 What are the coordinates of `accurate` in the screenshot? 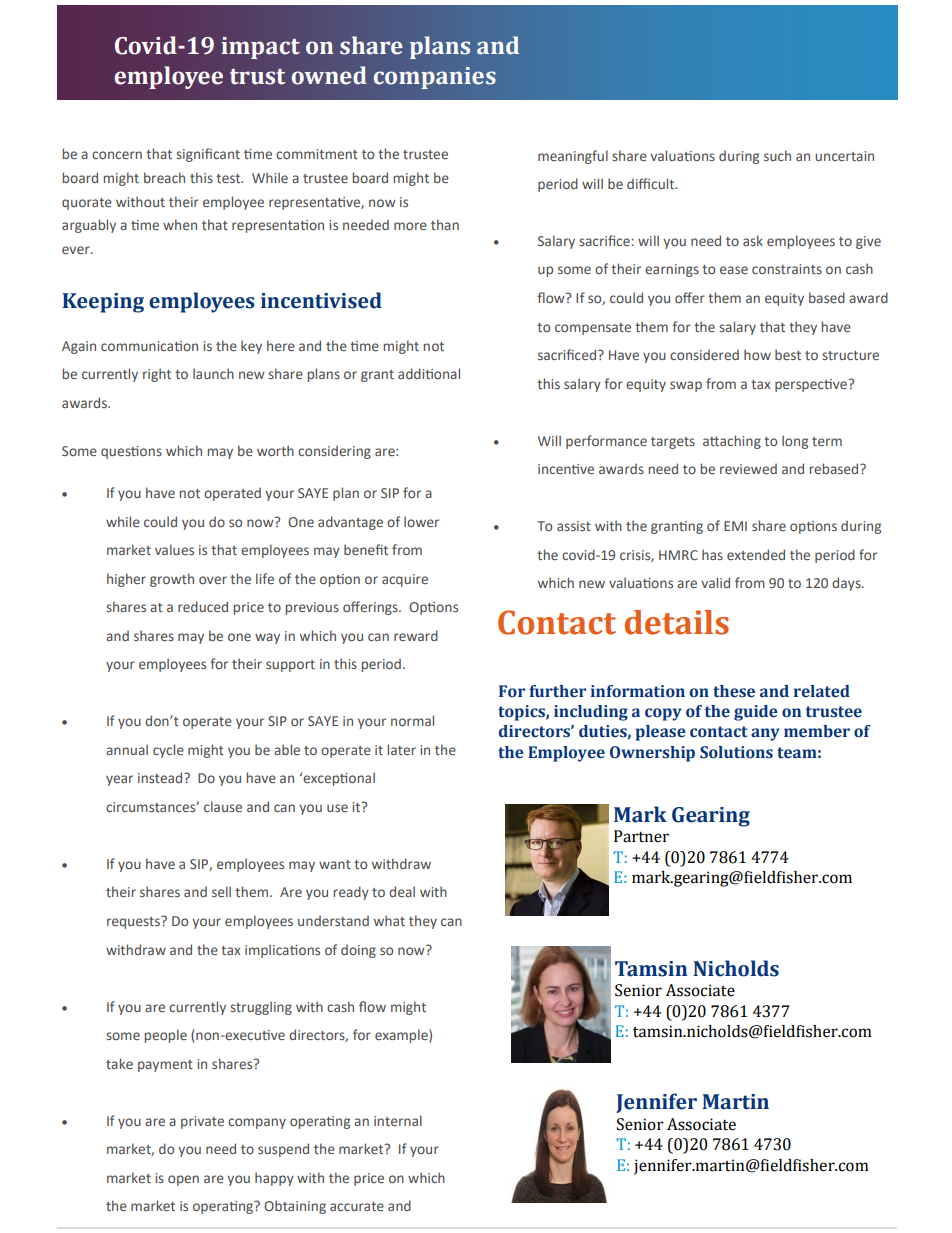 It's located at (357, 1206).
